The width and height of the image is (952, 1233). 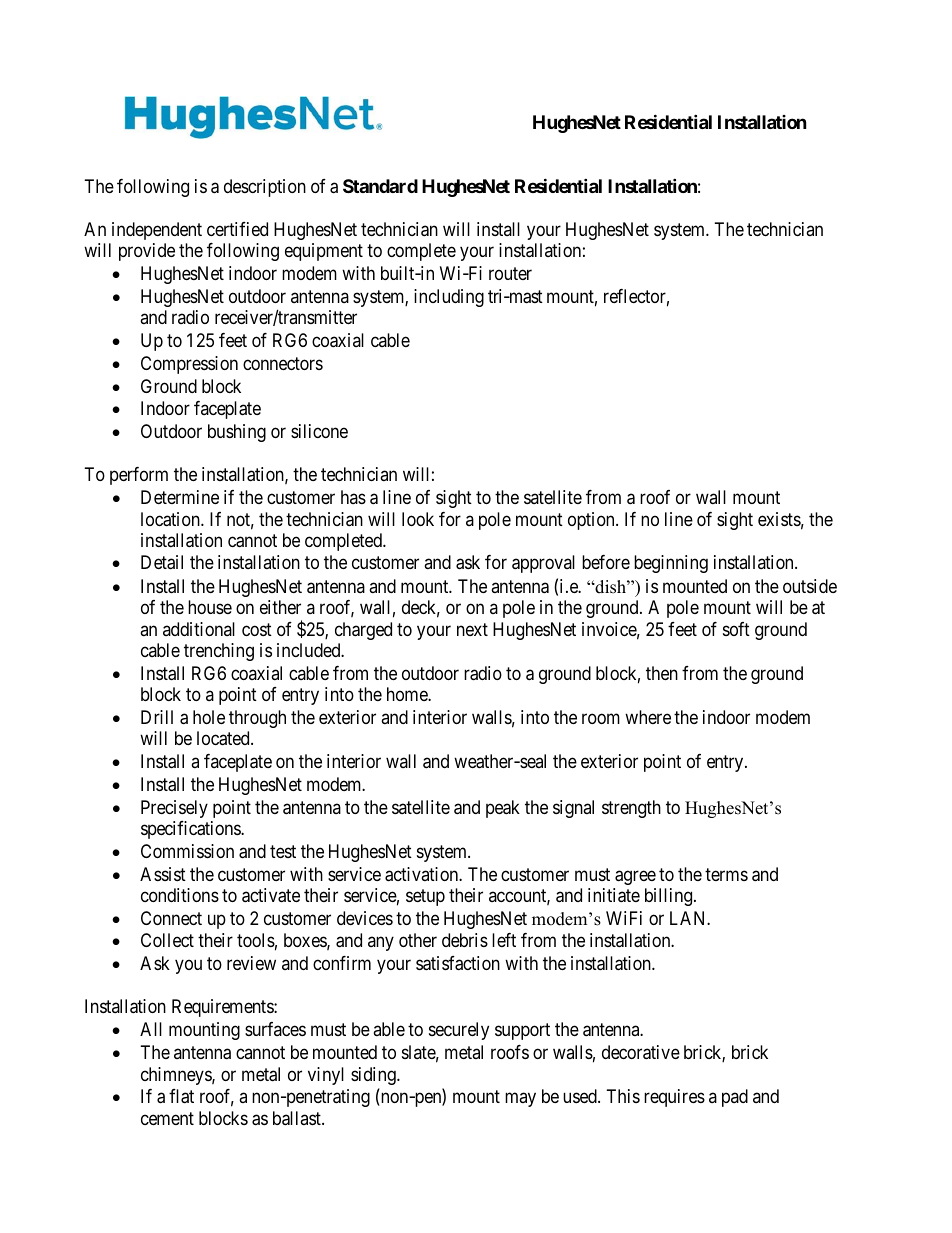 I want to click on may, so click(x=520, y=1100).
